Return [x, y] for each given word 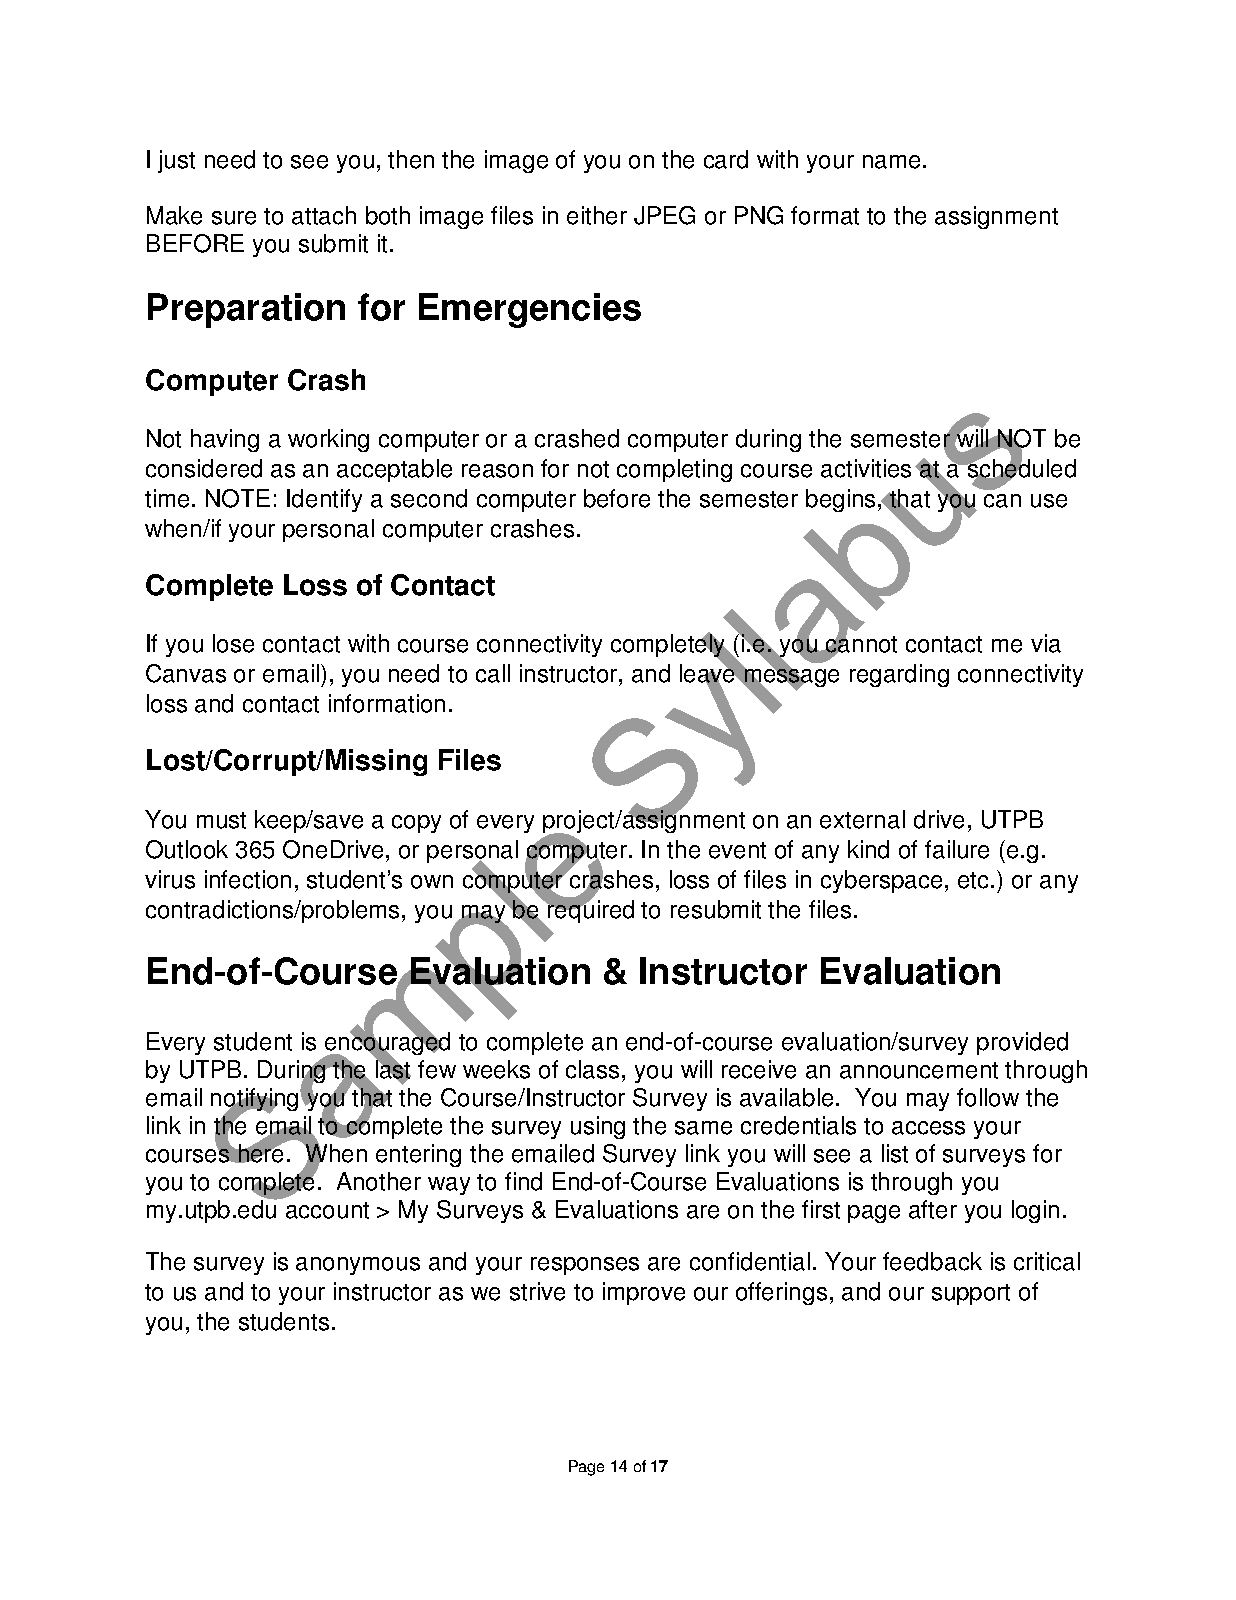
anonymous [358, 1266]
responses [585, 1266]
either [597, 215]
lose [233, 643]
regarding [899, 675]
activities [866, 468]
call [493, 673]
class [594, 1069]
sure [234, 218]
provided [1022, 1043]
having [225, 440]
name [891, 162]
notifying [256, 1101]
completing [674, 470]
